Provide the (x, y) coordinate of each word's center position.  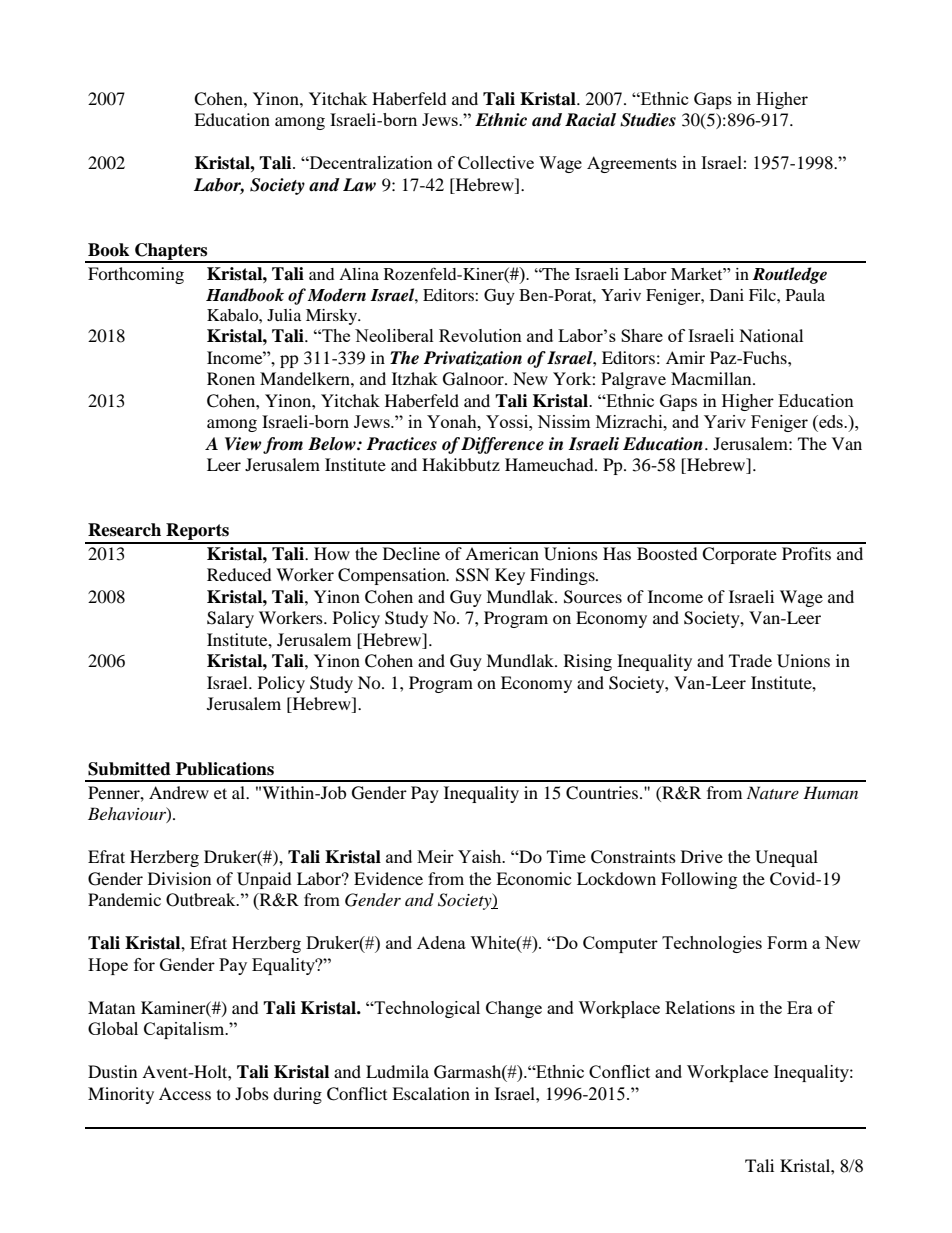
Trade (750, 660)
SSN (473, 575)
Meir (435, 856)
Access (185, 1093)
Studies (648, 120)
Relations (700, 1007)
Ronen (231, 378)
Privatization (472, 358)
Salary (230, 619)
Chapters (171, 252)
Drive (702, 856)
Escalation (431, 1093)
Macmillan (712, 378)
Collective (496, 162)
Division (179, 878)
